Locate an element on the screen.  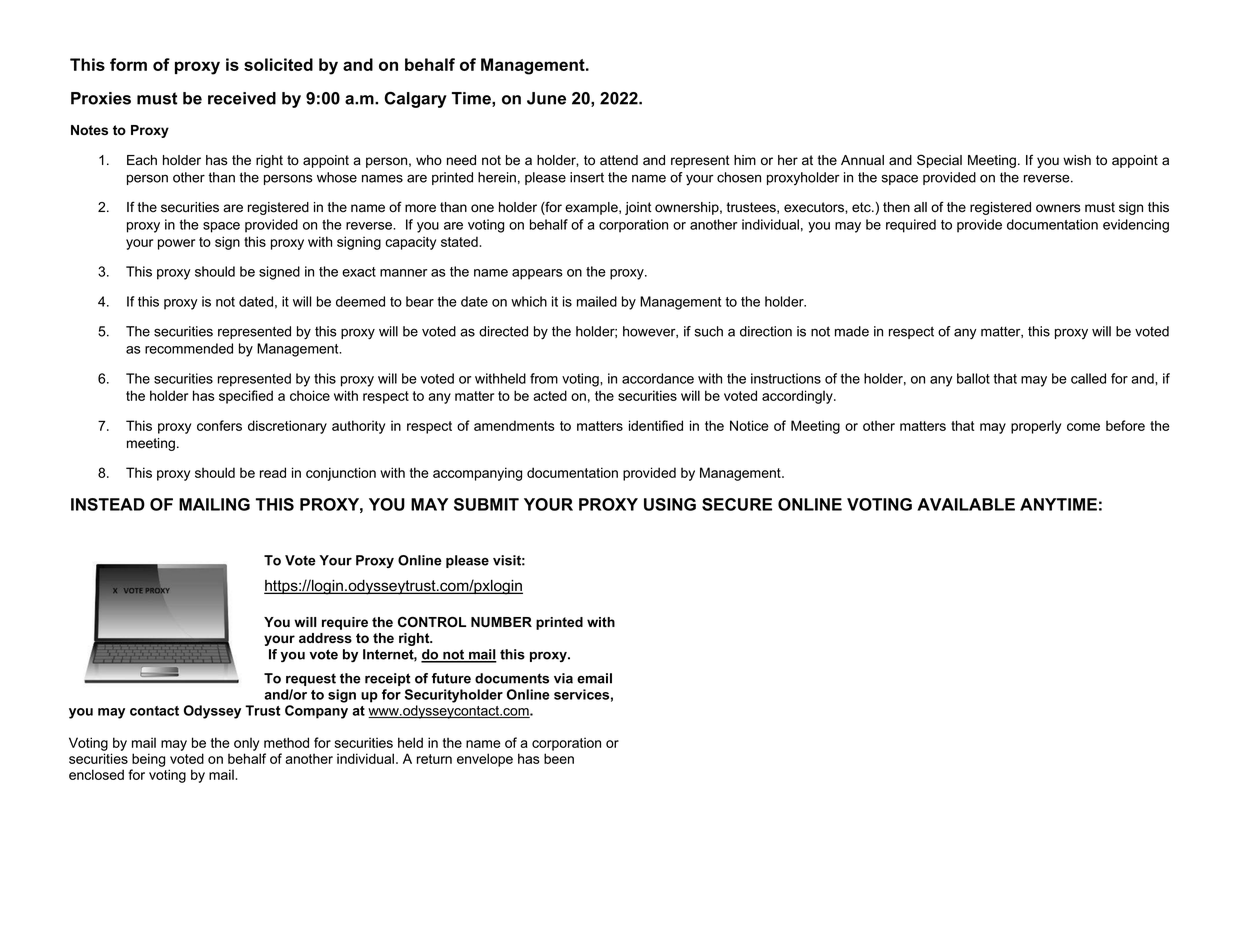
wish is located at coordinates (1077, 160).
